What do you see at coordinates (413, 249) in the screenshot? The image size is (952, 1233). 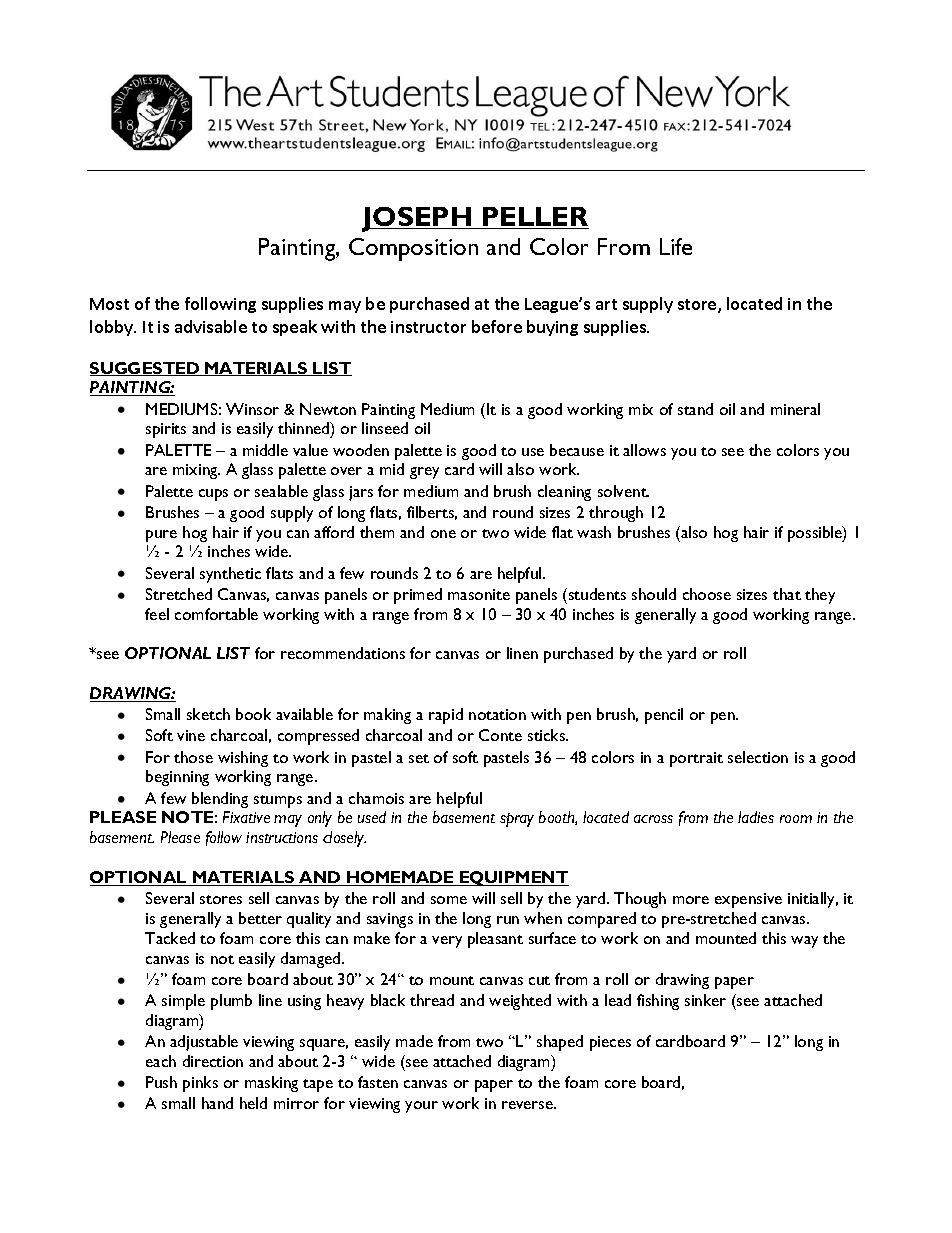 I see `Composition` at bounding box center [413, 249].
